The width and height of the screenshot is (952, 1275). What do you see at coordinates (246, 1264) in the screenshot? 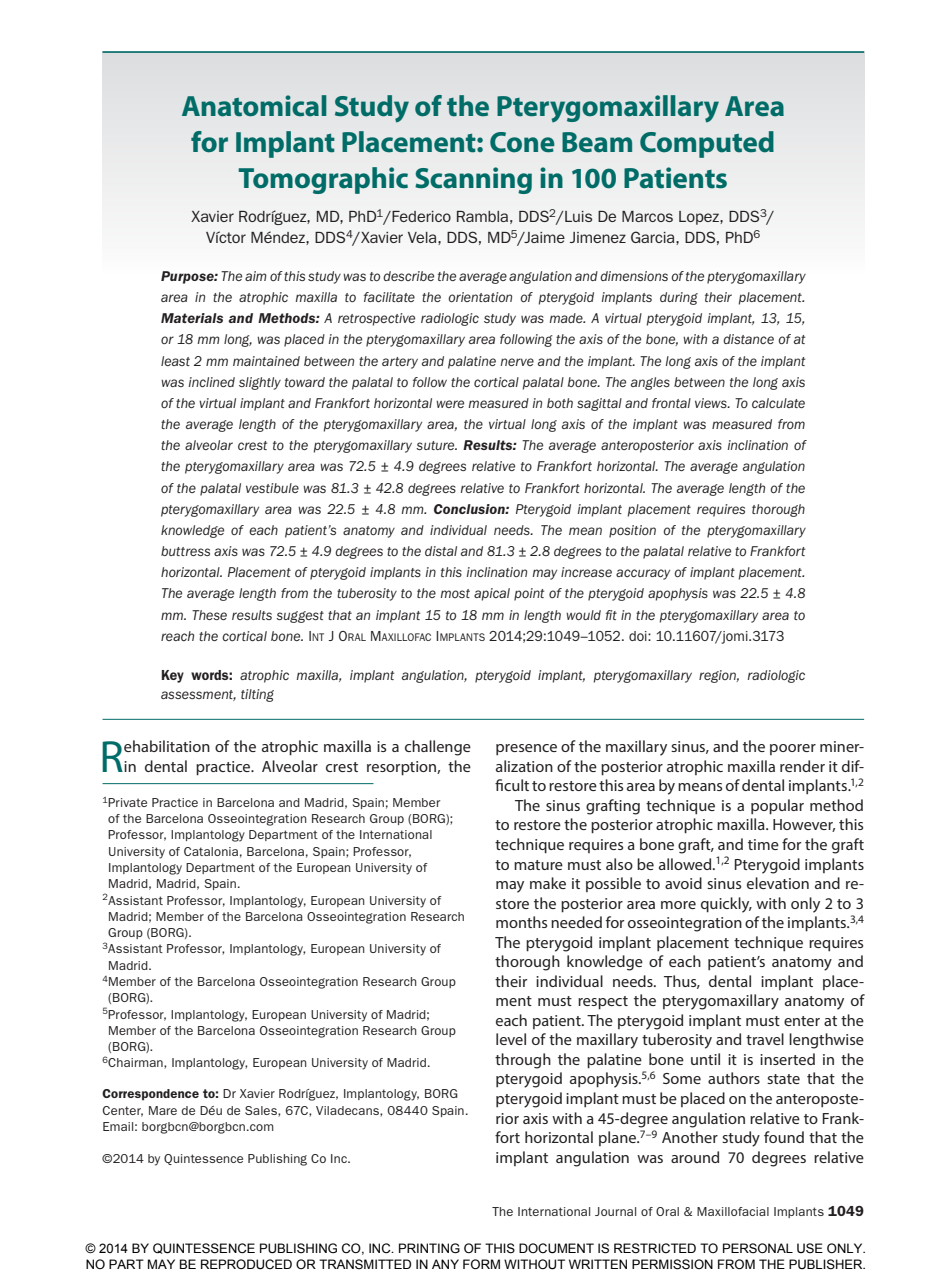
I see `REPRODUCED` at bounding box center [246, 1264].
